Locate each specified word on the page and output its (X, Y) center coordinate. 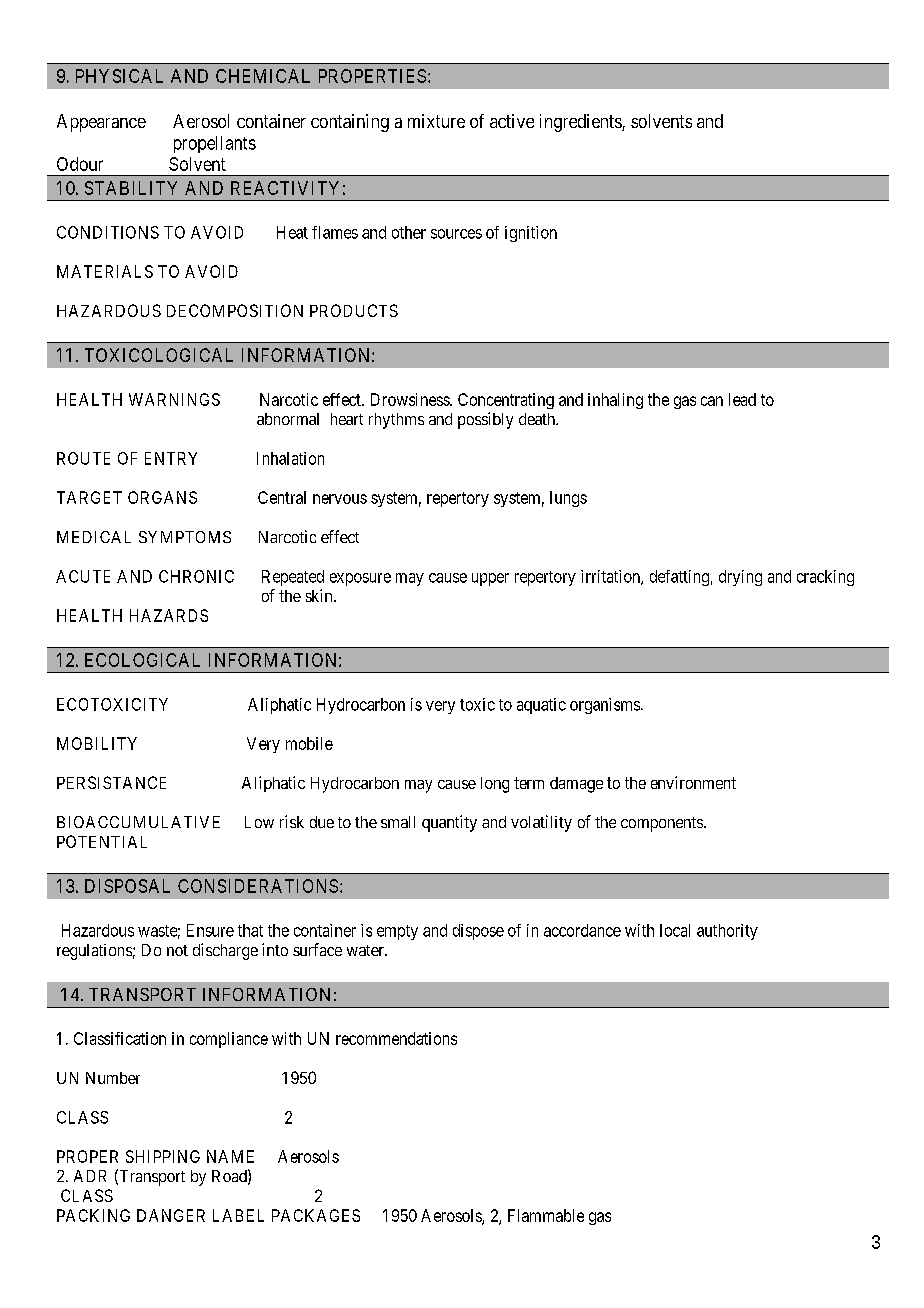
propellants (215, 144)
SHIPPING (163, 1156)
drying (740, 578)
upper (490, 579)
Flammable (546, 1215)
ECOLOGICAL (142, 660)
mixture (436, 121)
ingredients (581, 123)
